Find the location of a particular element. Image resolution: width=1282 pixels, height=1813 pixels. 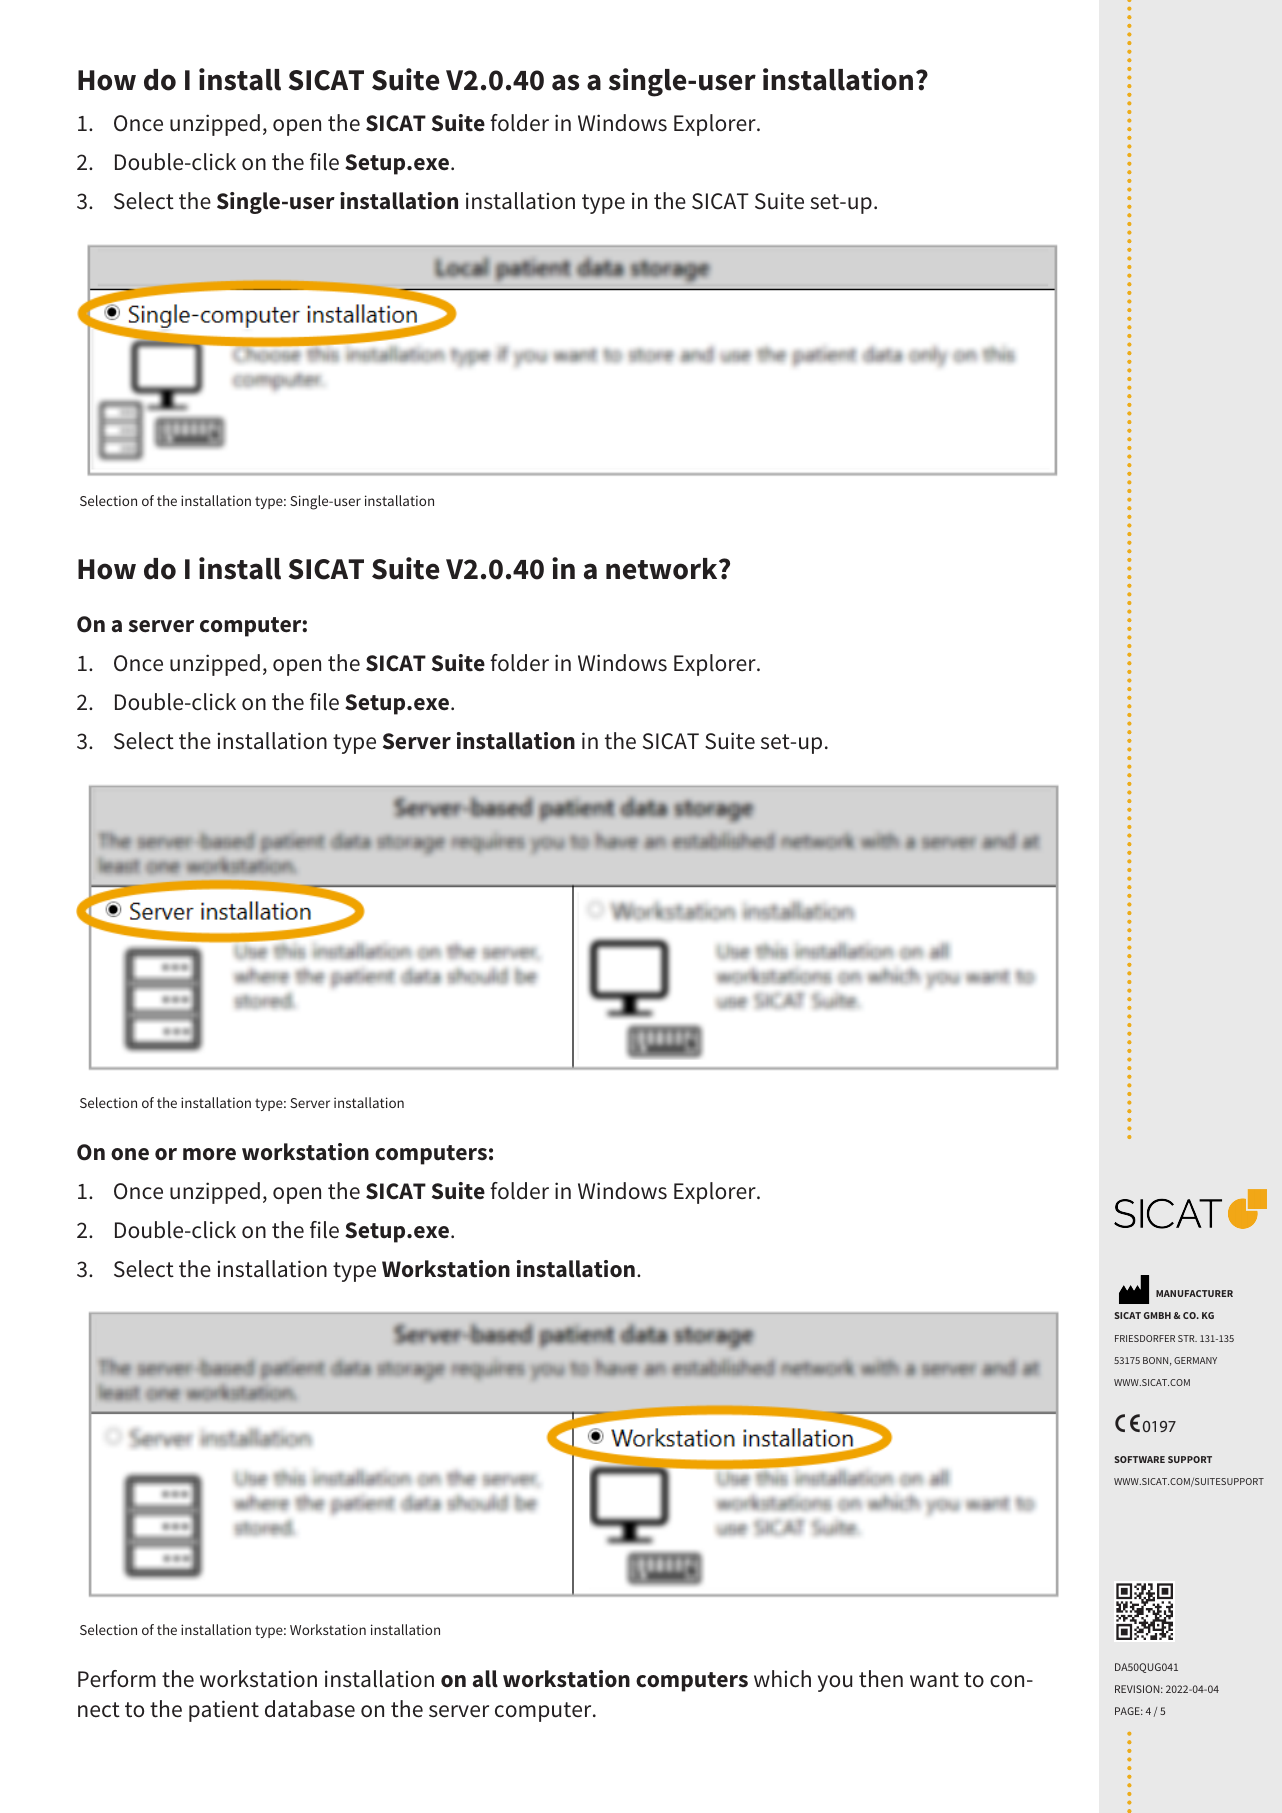

network is located at coordinates (663, 569).
